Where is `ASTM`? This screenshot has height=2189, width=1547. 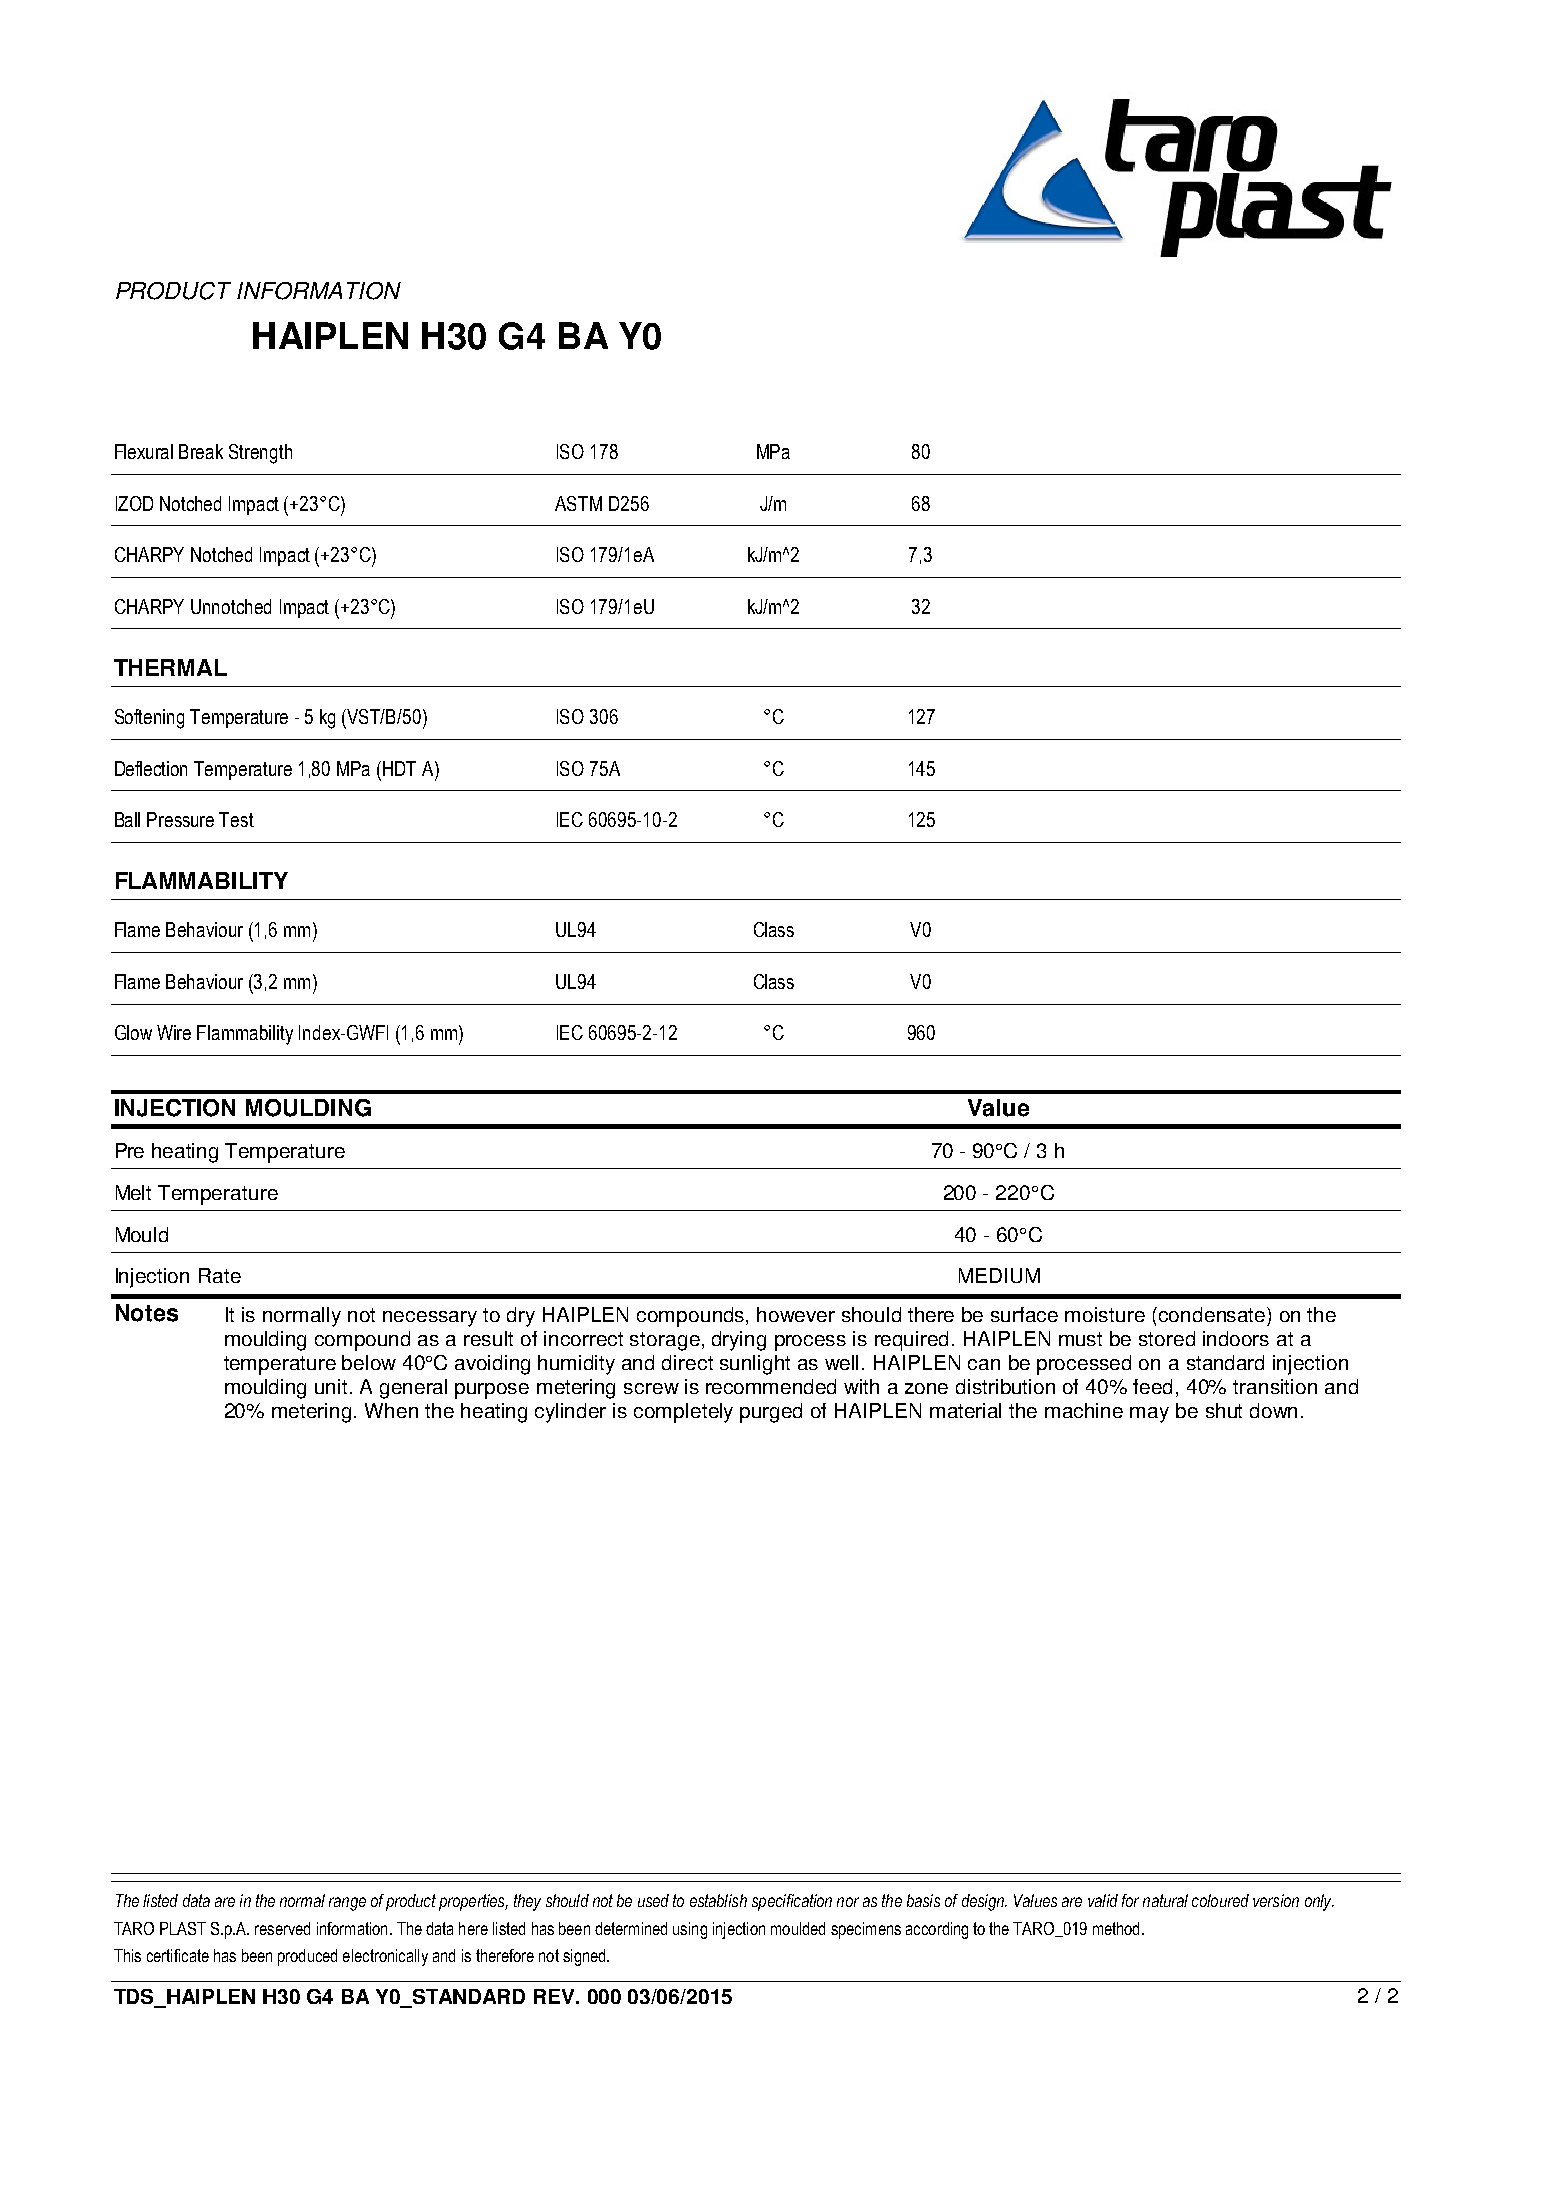 ASTM is located at coordinates (578, 503).
